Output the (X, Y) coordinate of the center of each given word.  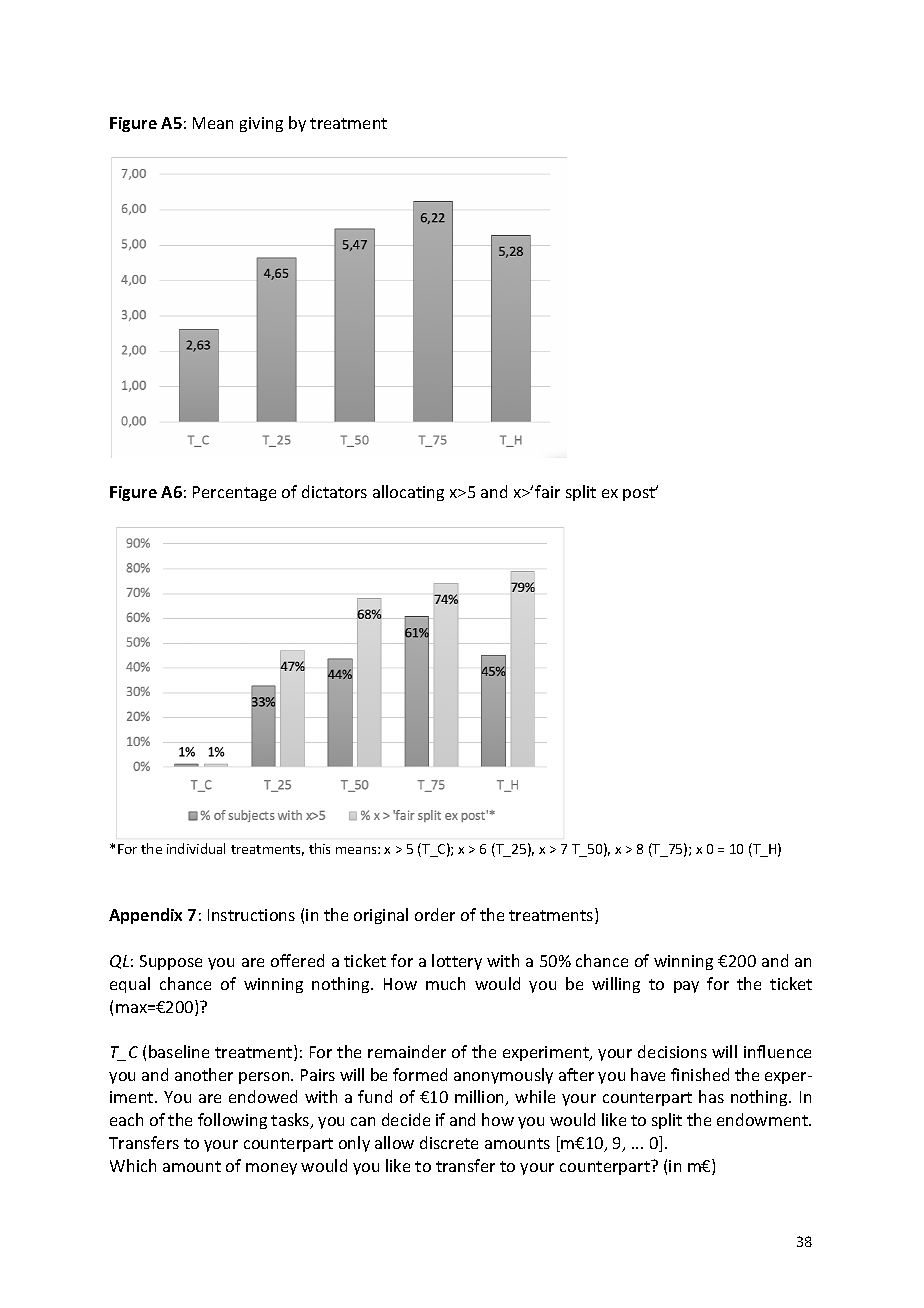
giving (261, 124)
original (381, 916)
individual (196, 848)
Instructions (251, 915)
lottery (457, 962)
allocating (408, 493)
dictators (334, 491)
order (435, 914)
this (319, 848)
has (711, 1096)
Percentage (234, 493)
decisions (672, 1051)
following (232, 1121)
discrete (449, 1142)
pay (686, 987)
